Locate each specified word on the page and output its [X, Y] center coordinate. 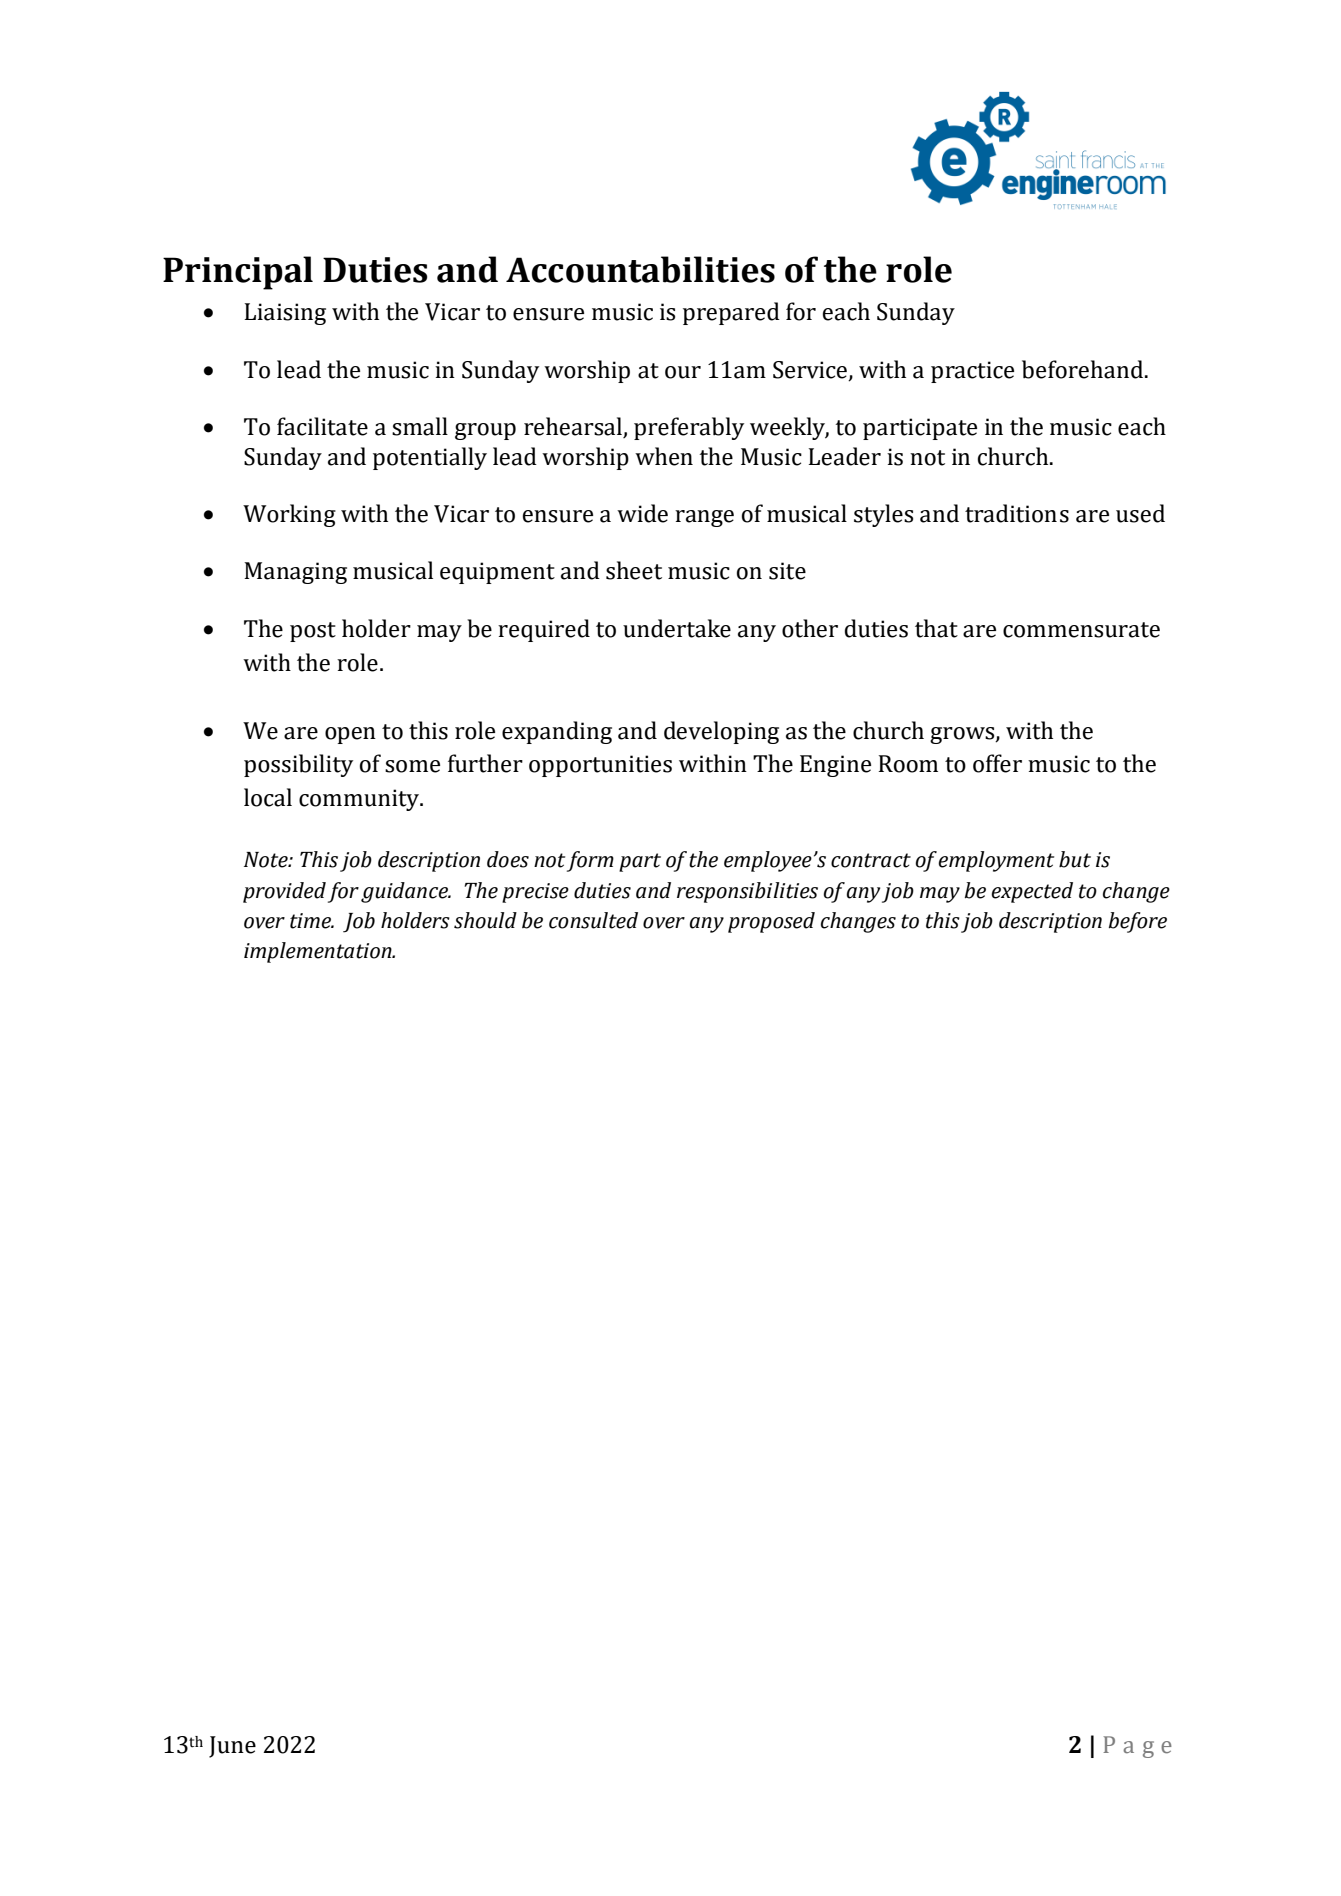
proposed [771, 922]
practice [972, 372]
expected [1032, 892]
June [232, 1747]
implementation [319, 952]
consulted [593, 920]
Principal [238, 273]
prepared [731, 313]
